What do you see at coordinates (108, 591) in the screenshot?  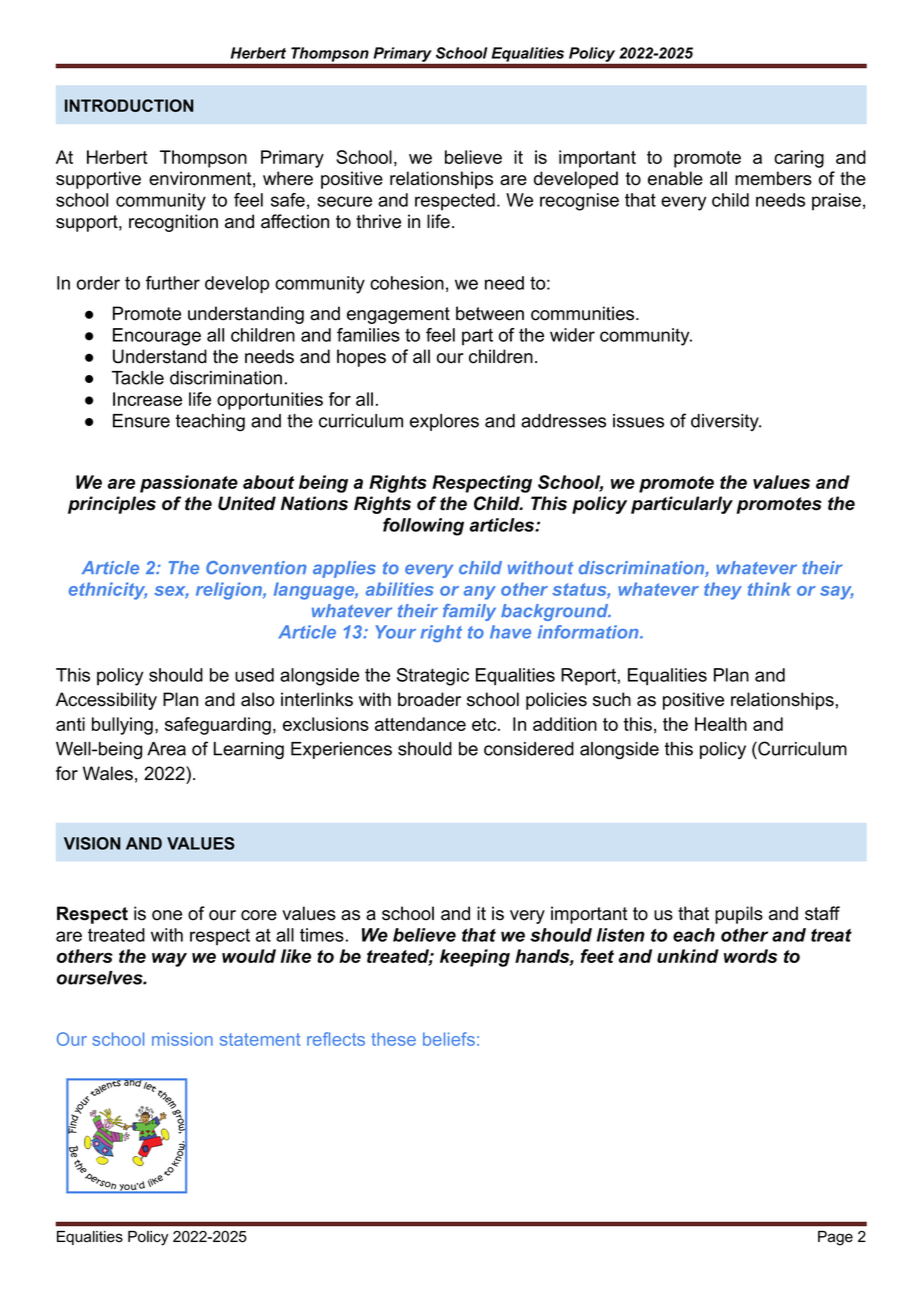 I see `ethnicity` at bounding box center [108, 591].
